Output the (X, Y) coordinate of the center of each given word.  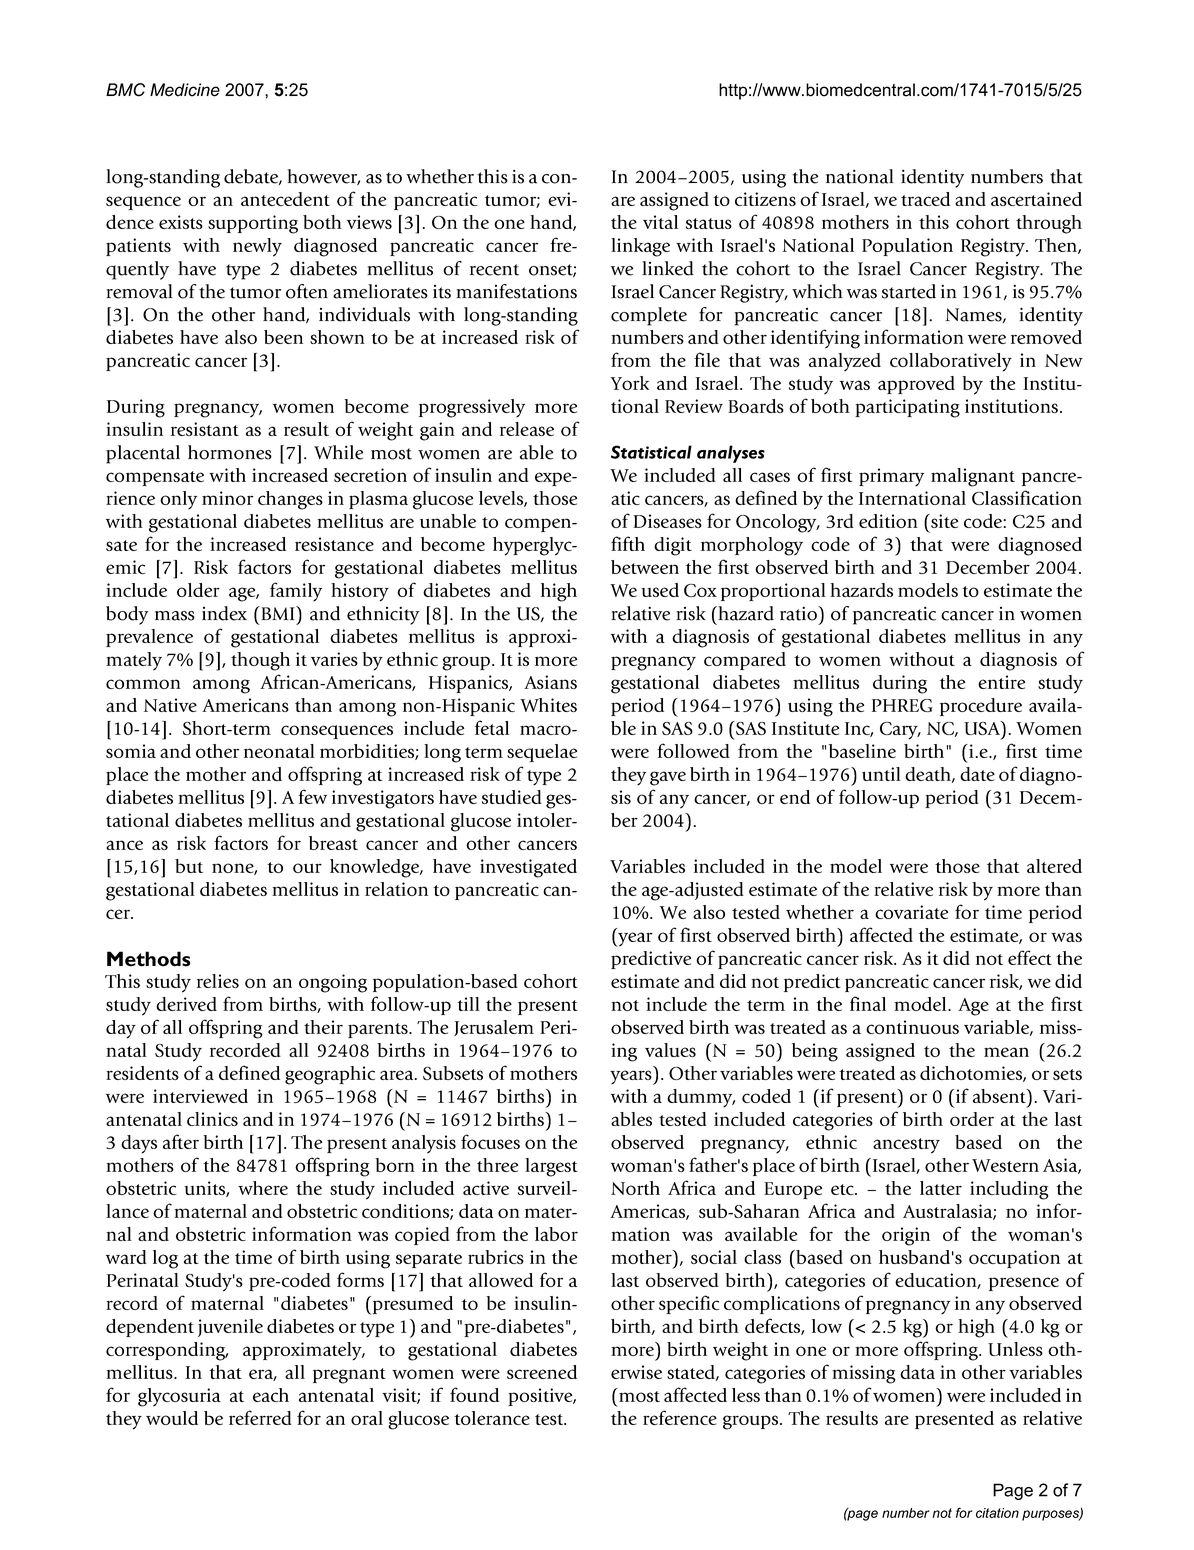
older (198, 590)
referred (260, 1417)
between (645, 567)
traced (925, 199)
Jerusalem (494, 1028)
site (943, 521)
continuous (912, 1027)
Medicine (185, 90)
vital (660, 222)
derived (186, 1004)
